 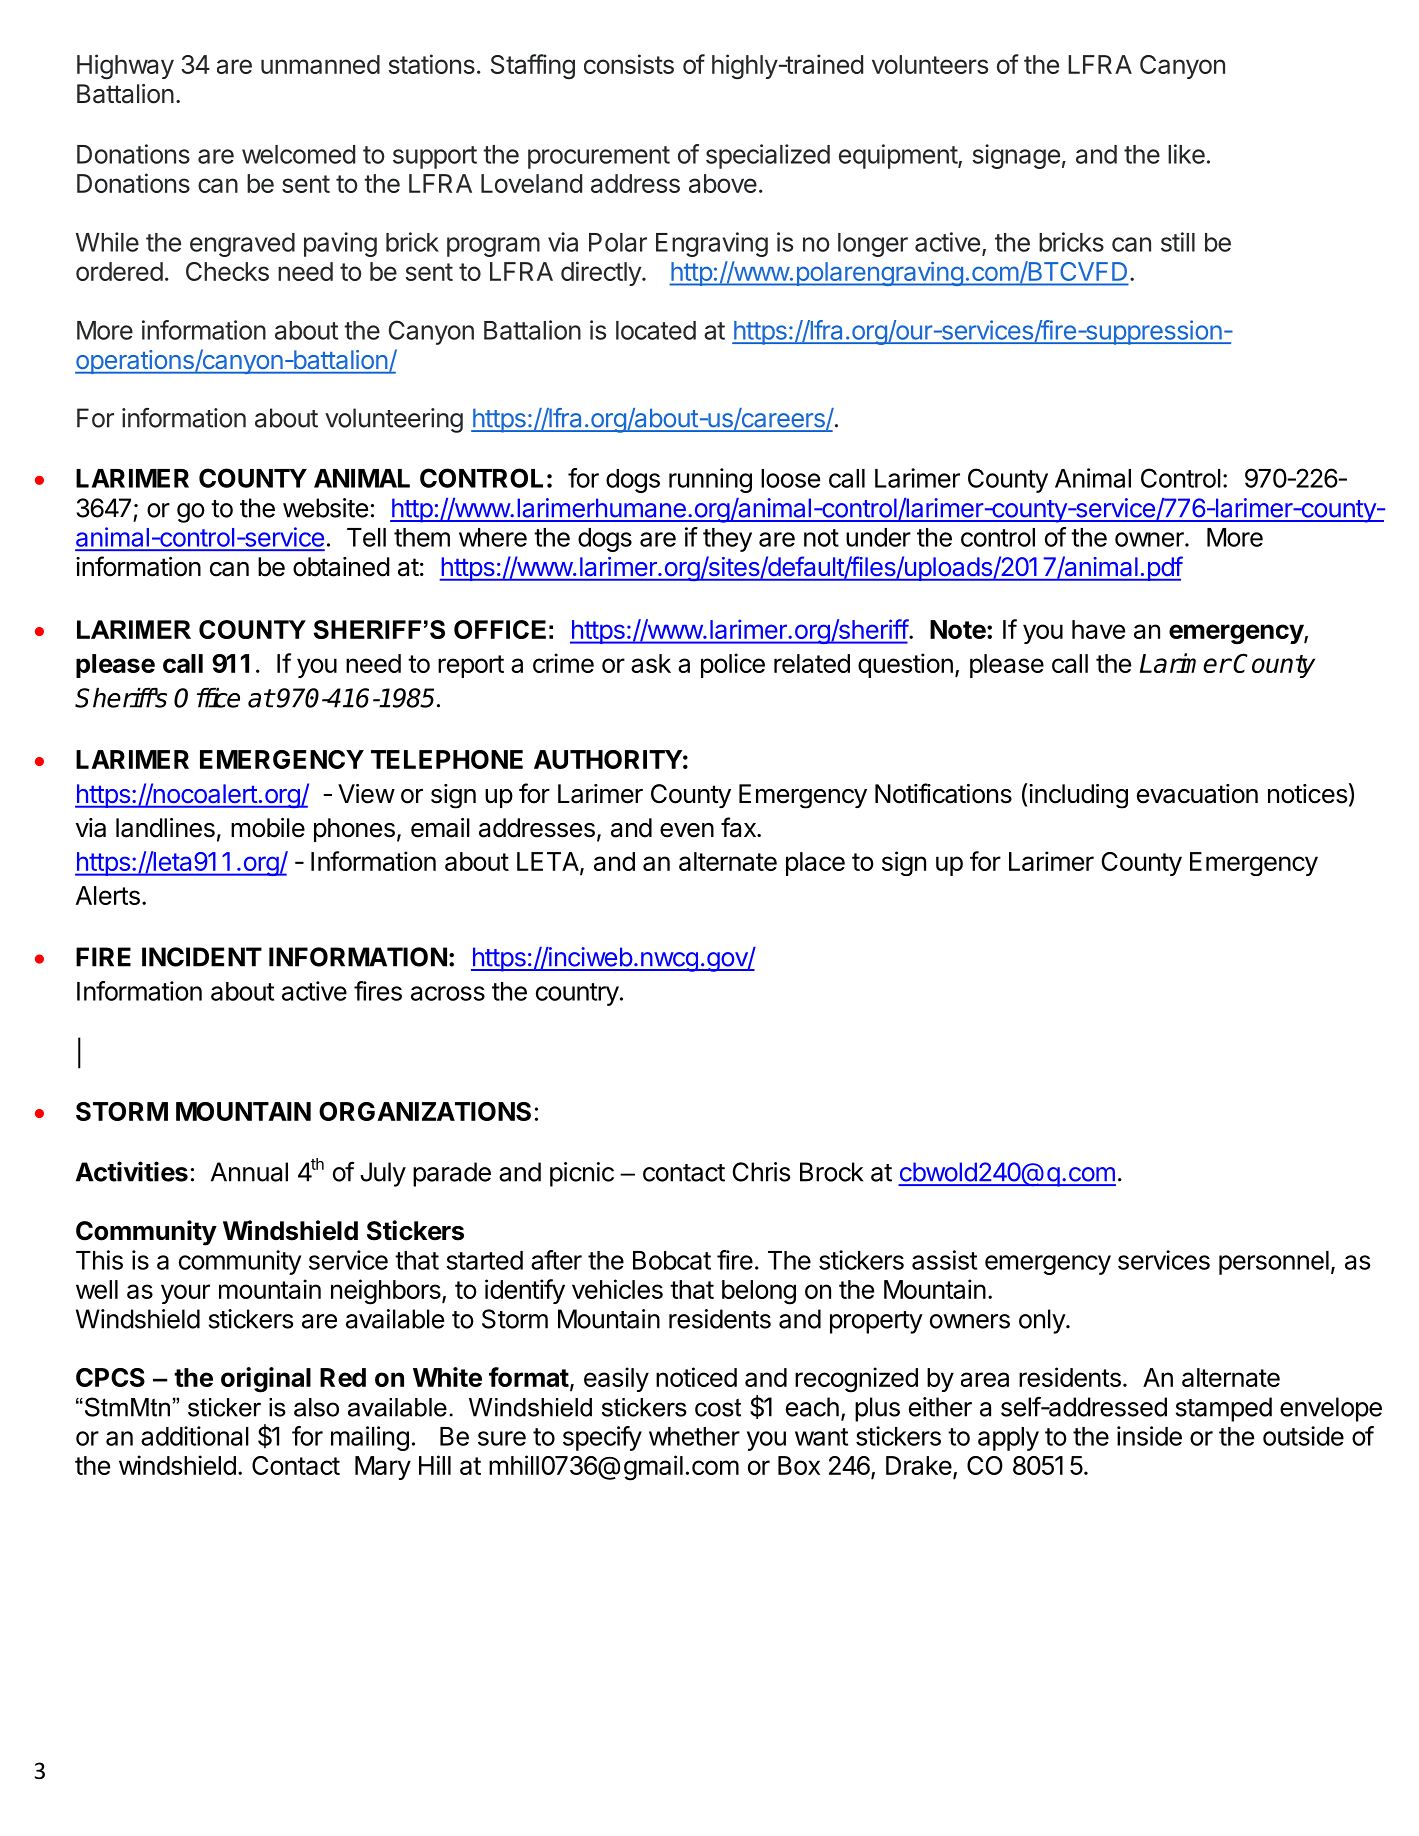 I want to click on whether, so click(x=694, y=1436).
